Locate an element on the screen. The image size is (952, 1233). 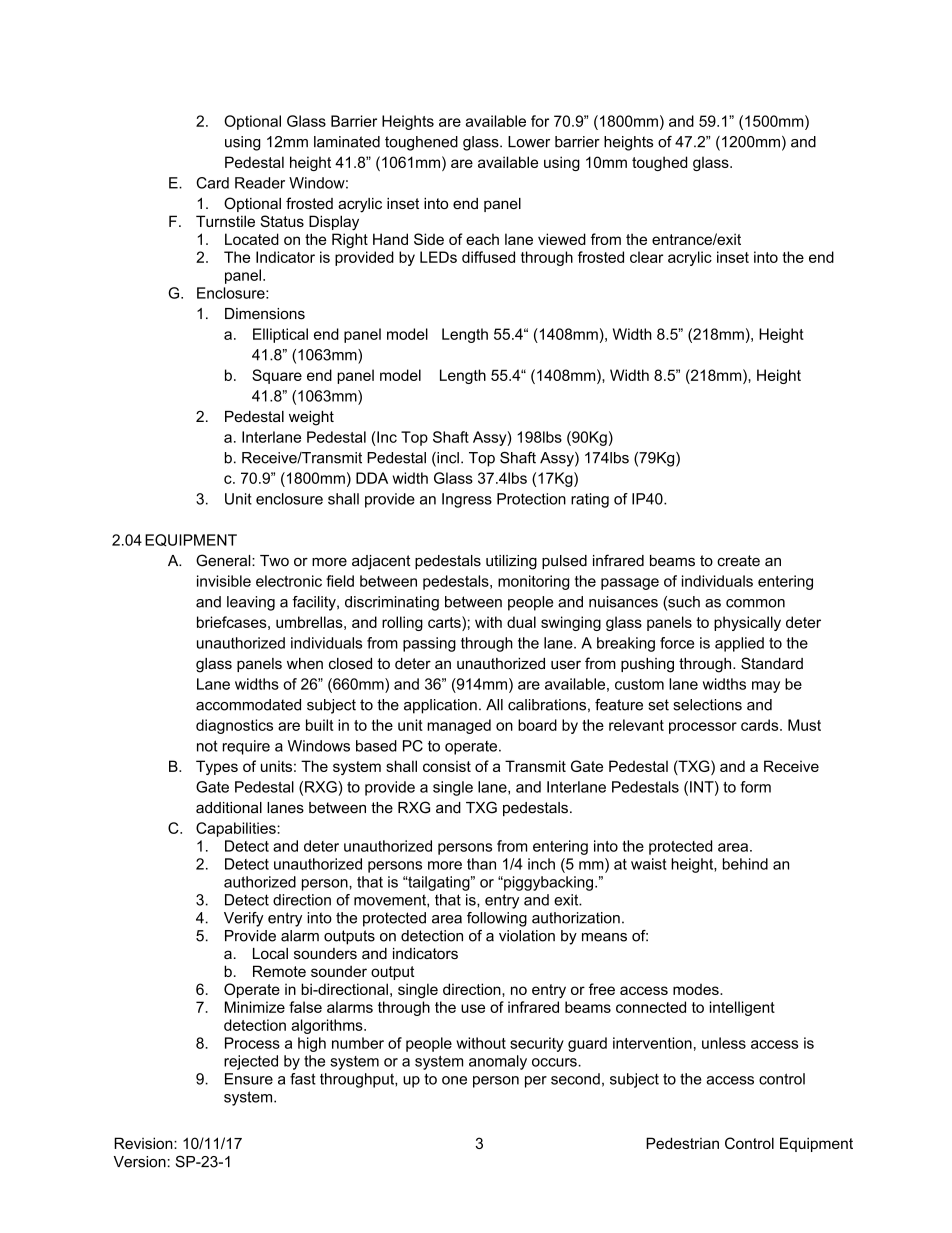
rating is located at coordinates (590, 500).
